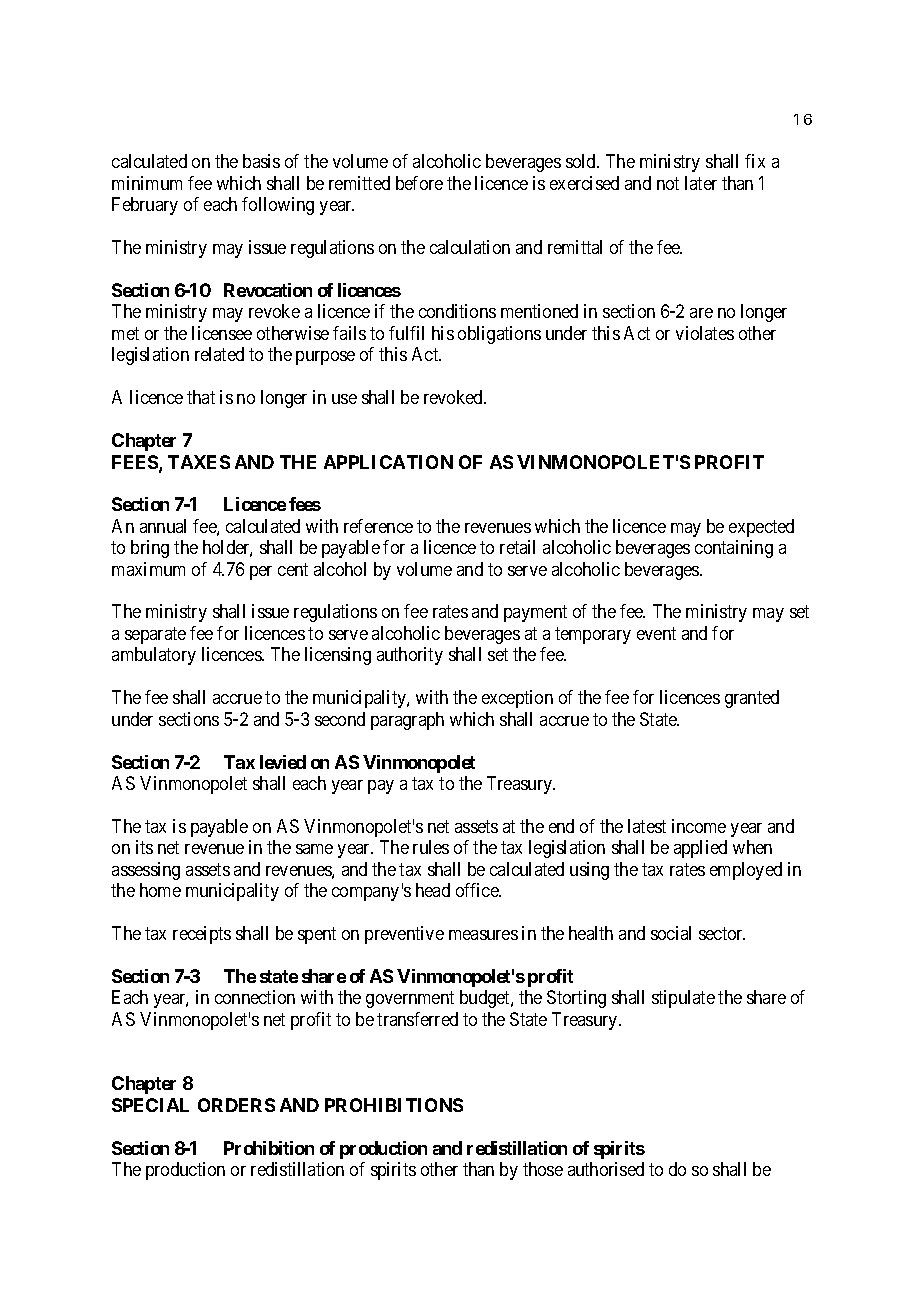 The height and width of the image is (1308, 924). Describe the element at coordinates (606, 1169) in the image. I see `authorised` at that location.
